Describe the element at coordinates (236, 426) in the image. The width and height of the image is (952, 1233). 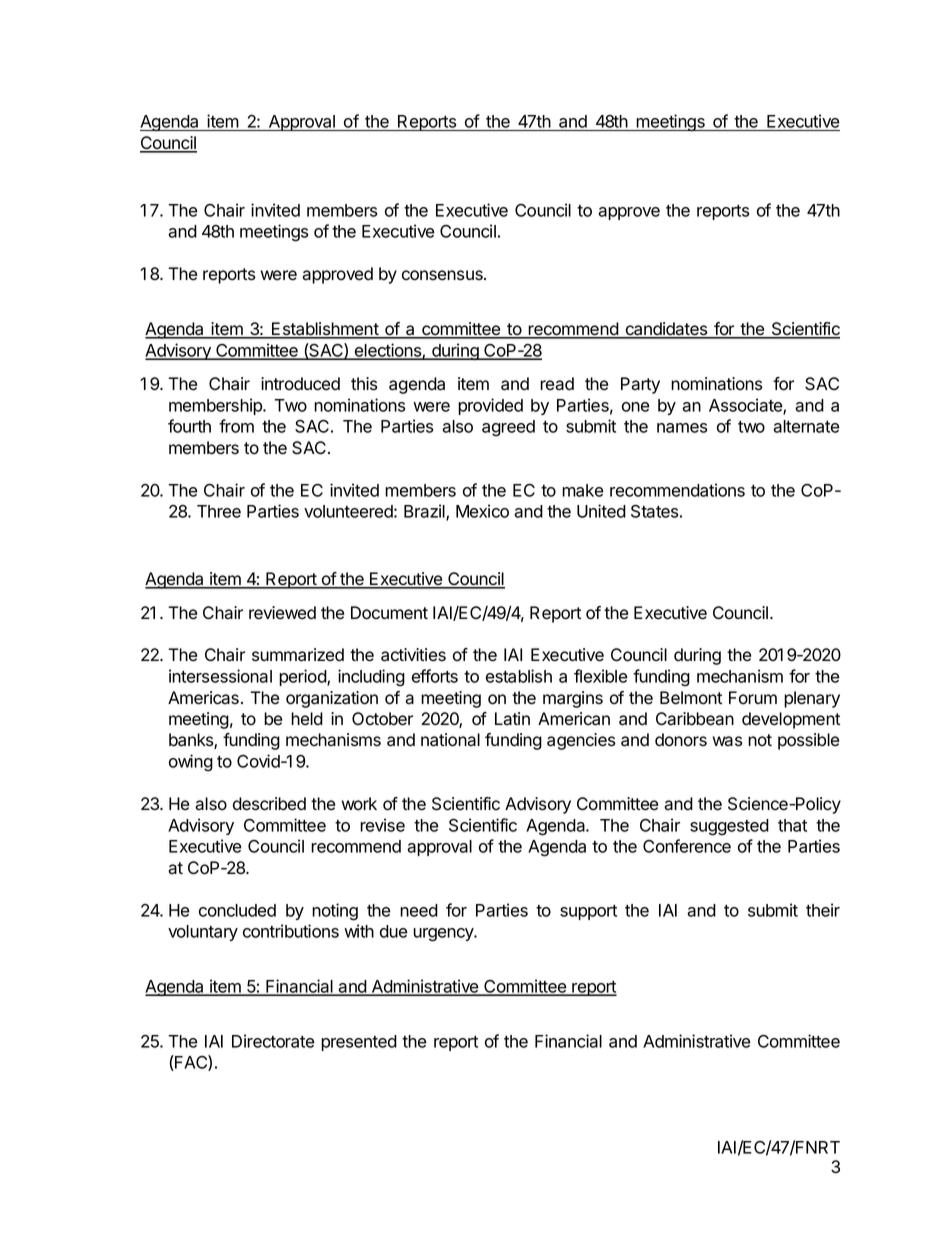
I see `from` at that location.
